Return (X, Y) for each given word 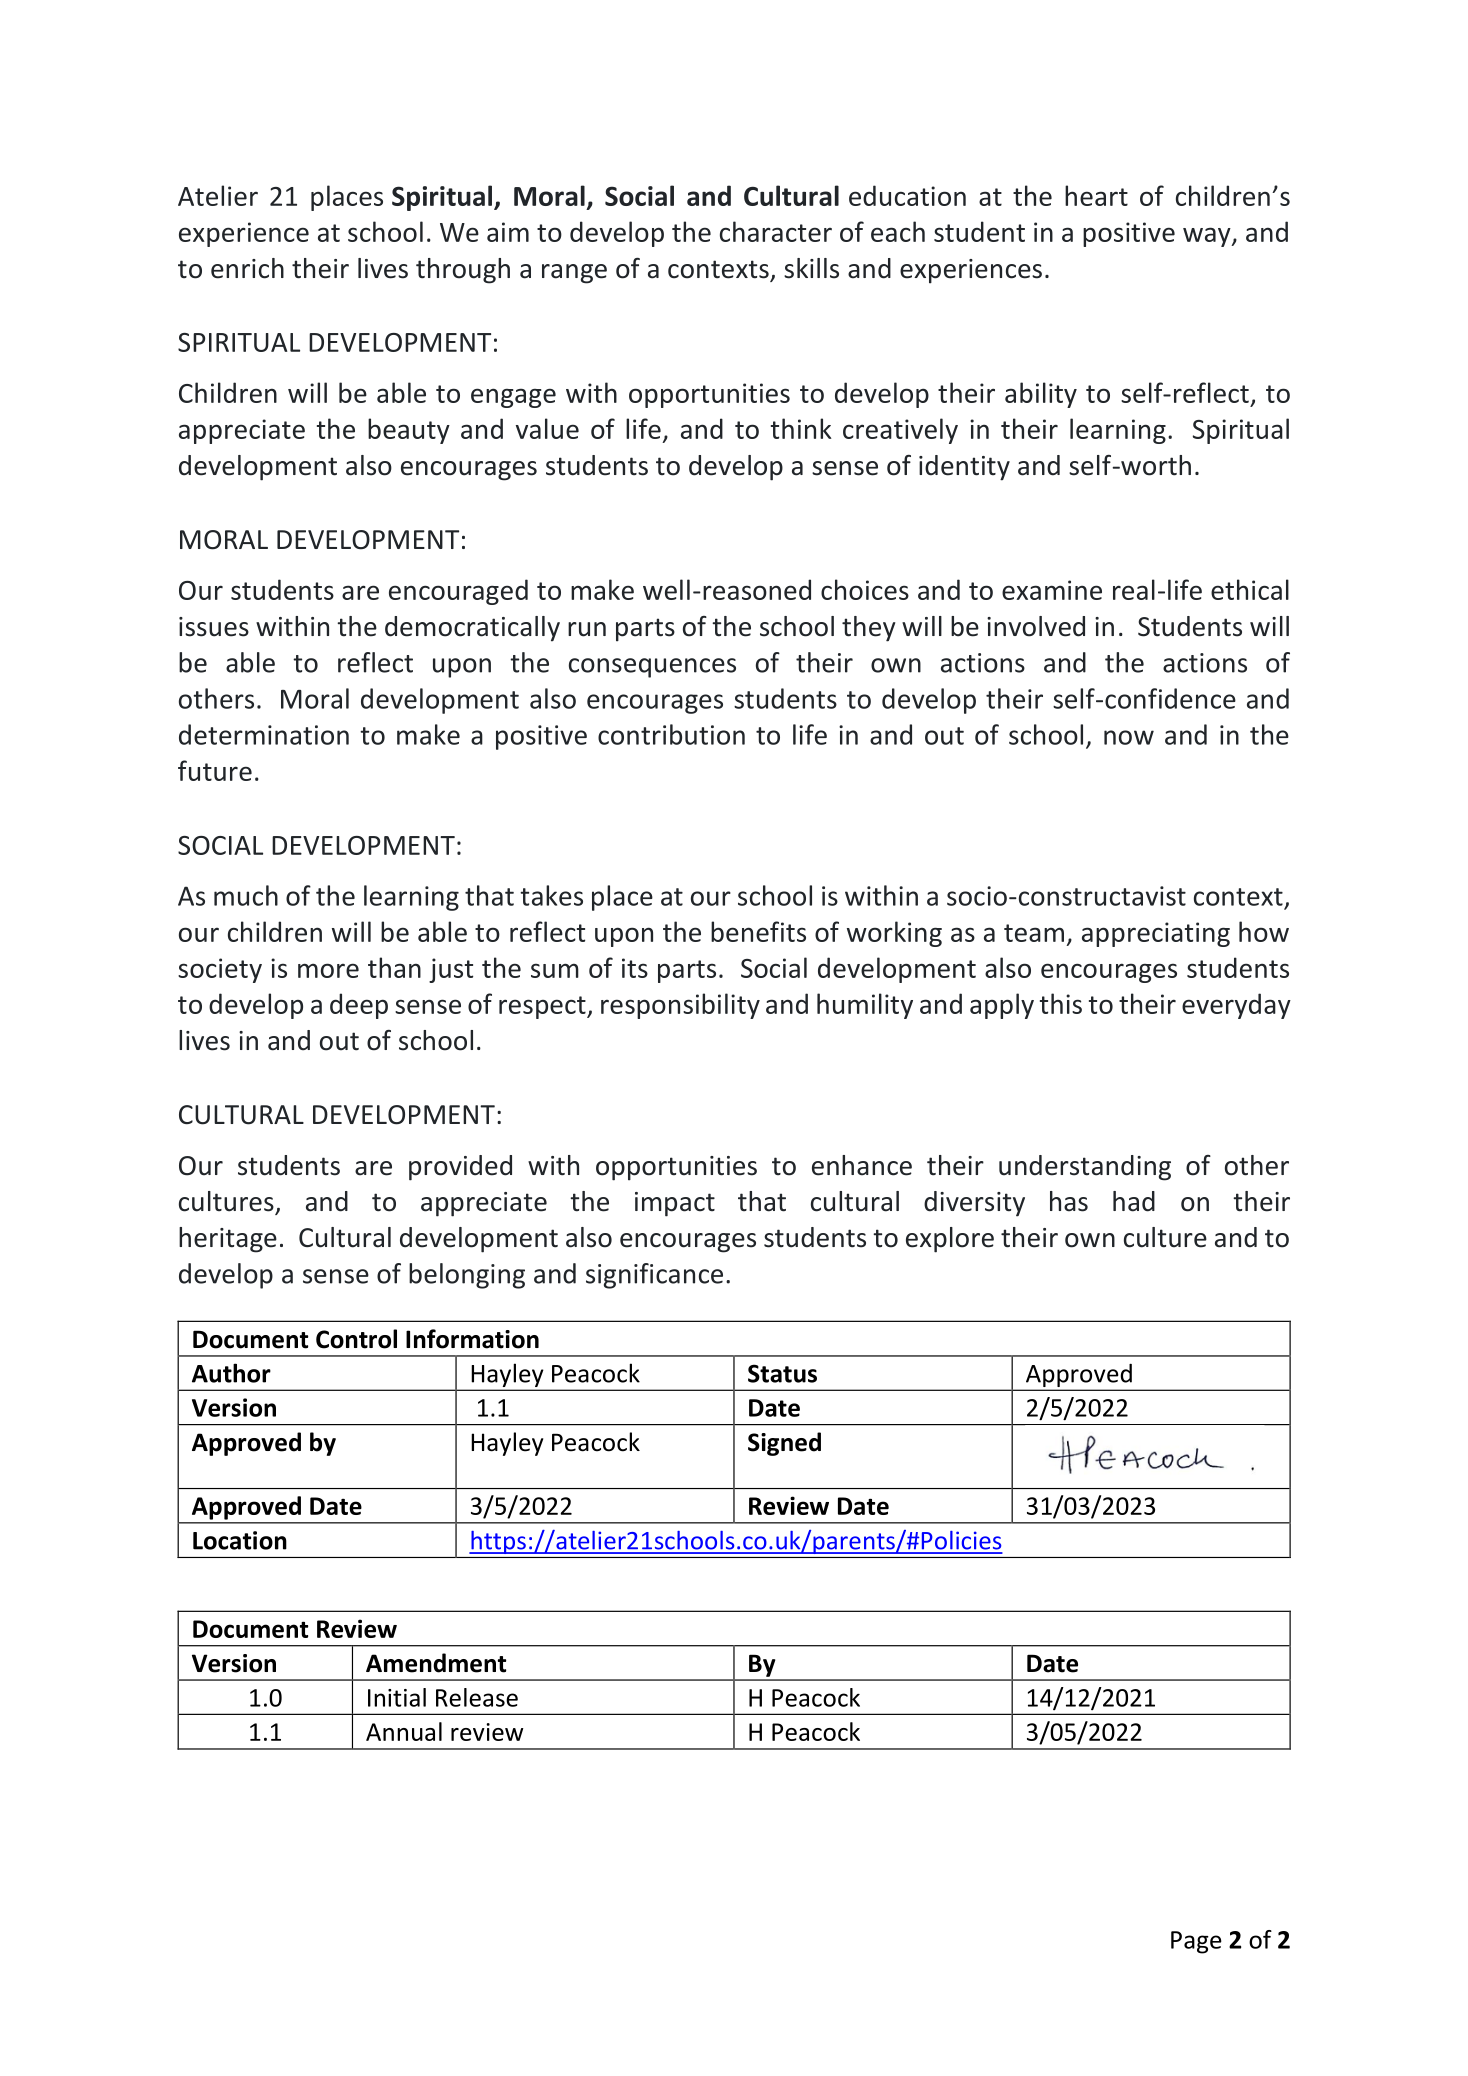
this (1061, 1003)
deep (359, 1006)
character (776, 231)
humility (865, 1006)
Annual (404, 1731)
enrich (247, 268)
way (1208, 237)
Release (477, 1697)
